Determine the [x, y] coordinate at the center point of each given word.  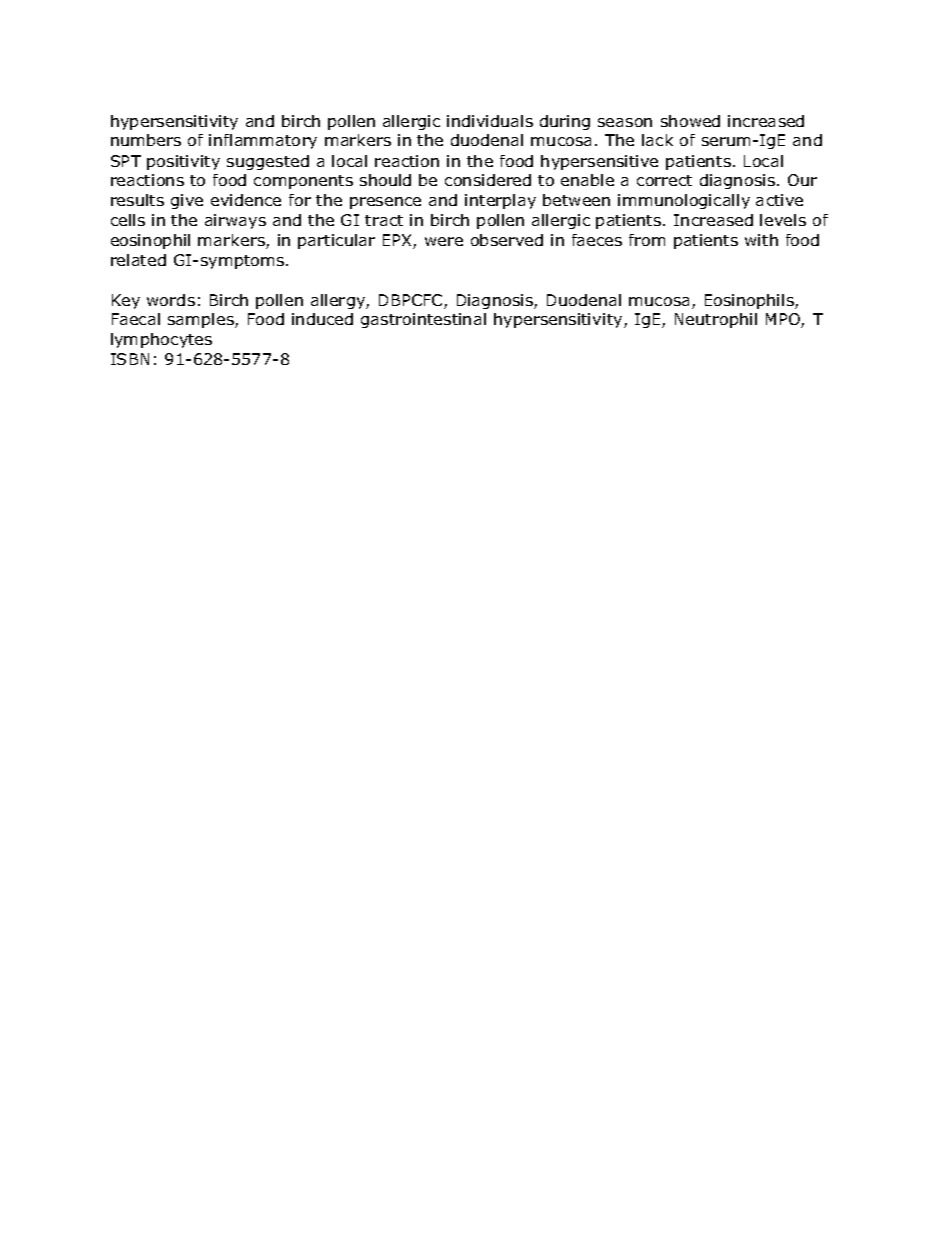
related [138, 260]
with [761, 240]
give [187, 201]
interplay [500, 201]
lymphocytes [161, 340]
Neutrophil [716, 320]
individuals [490, 121]
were [444, 241]
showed [690, 121]
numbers [146, 140]
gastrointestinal [423, 320]
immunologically [684, 201]
